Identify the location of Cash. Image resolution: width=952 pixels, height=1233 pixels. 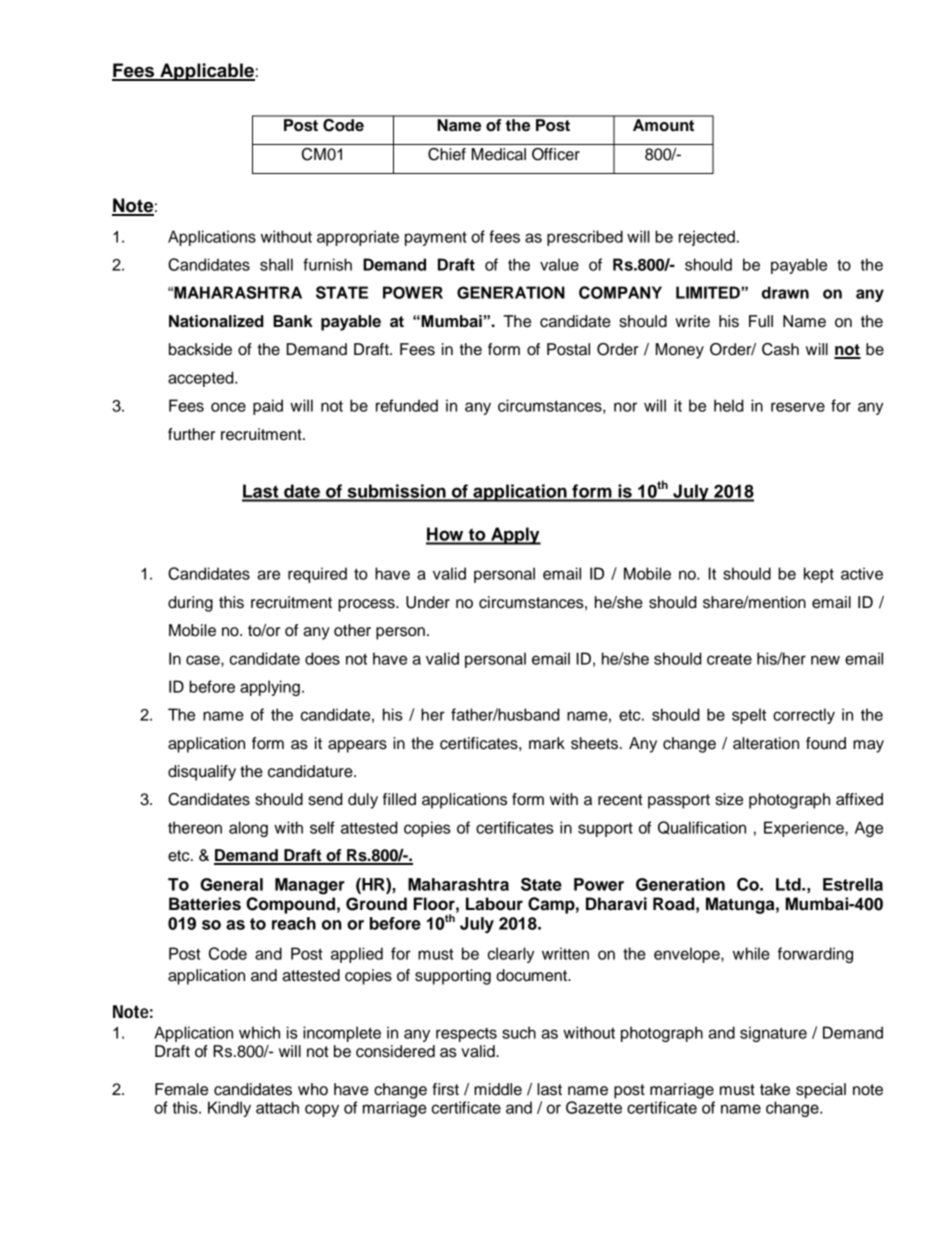
(780, 349).
